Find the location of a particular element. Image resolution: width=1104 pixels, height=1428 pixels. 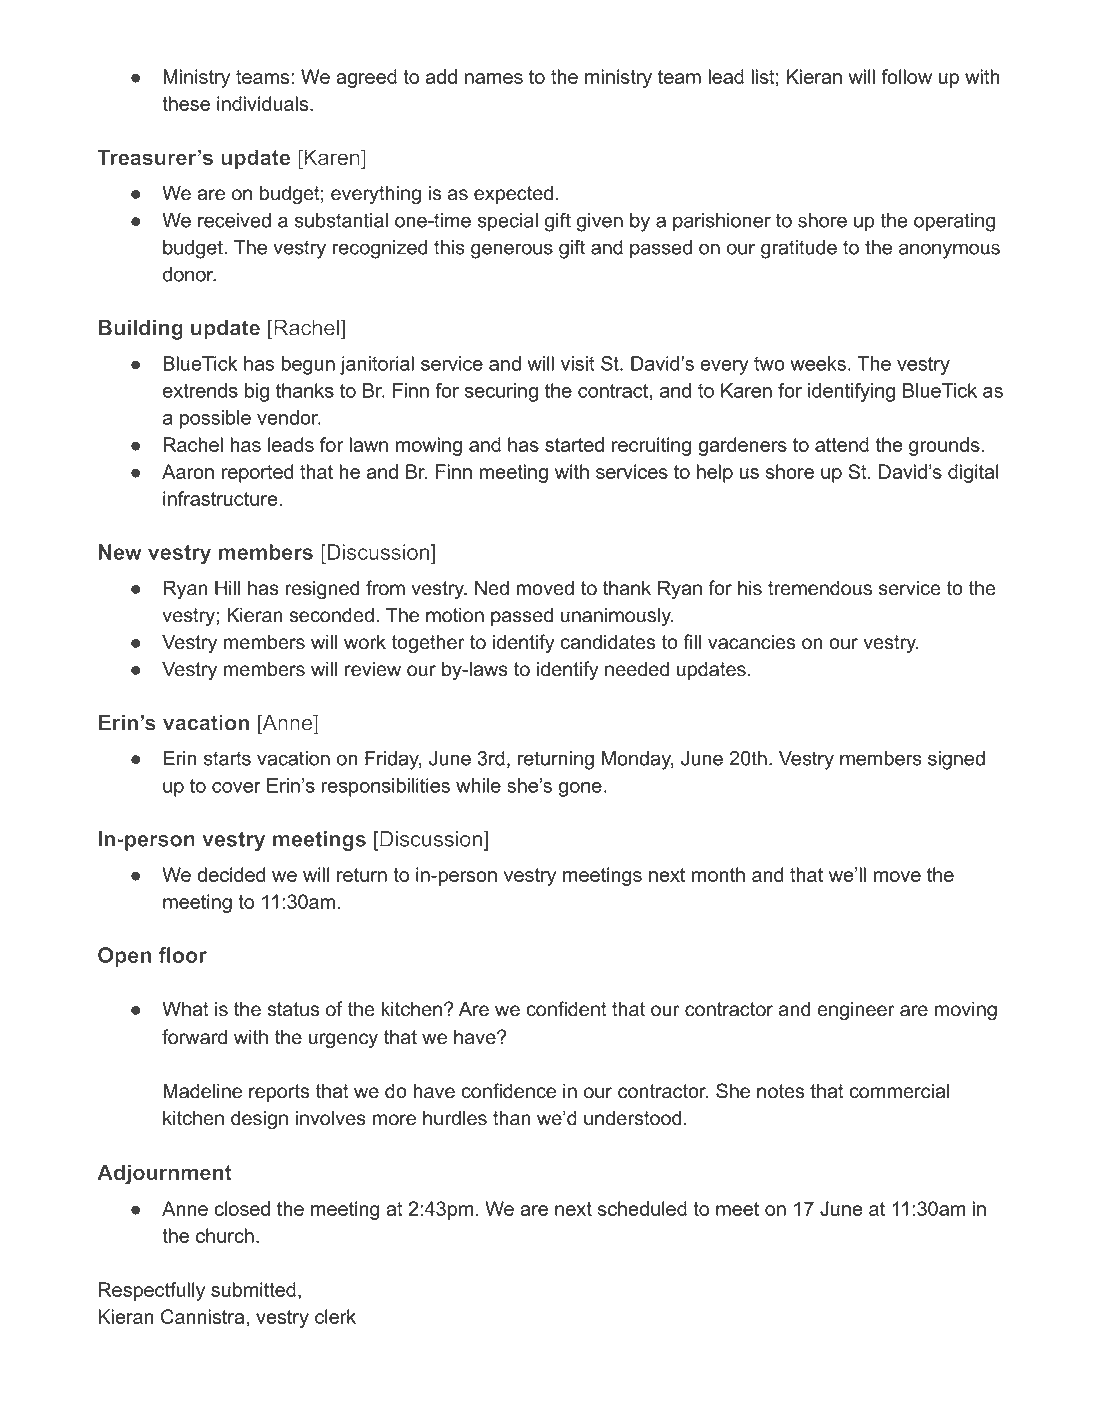

names is located at coordinates (494, 78).
